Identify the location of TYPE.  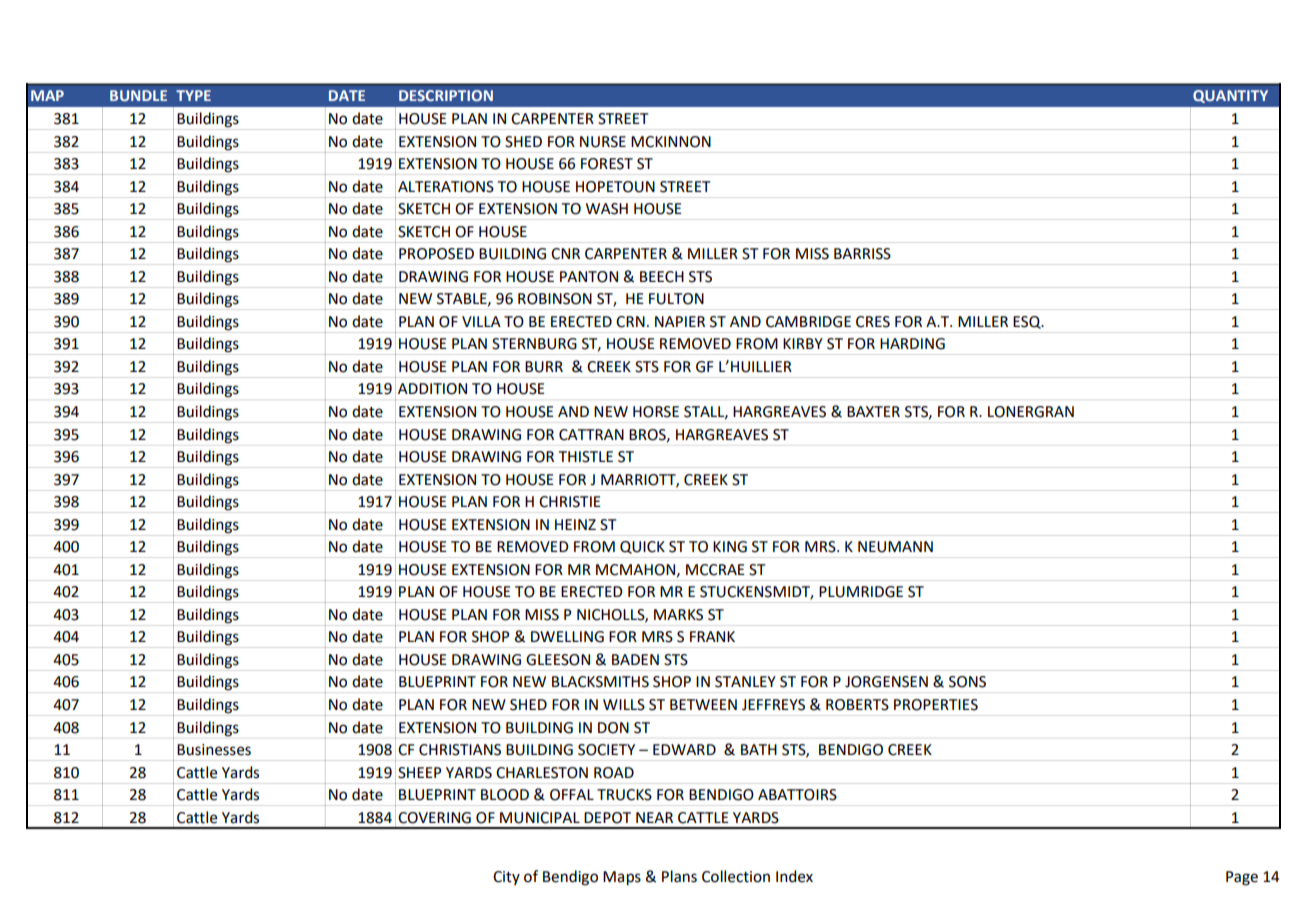
(193, 95).
